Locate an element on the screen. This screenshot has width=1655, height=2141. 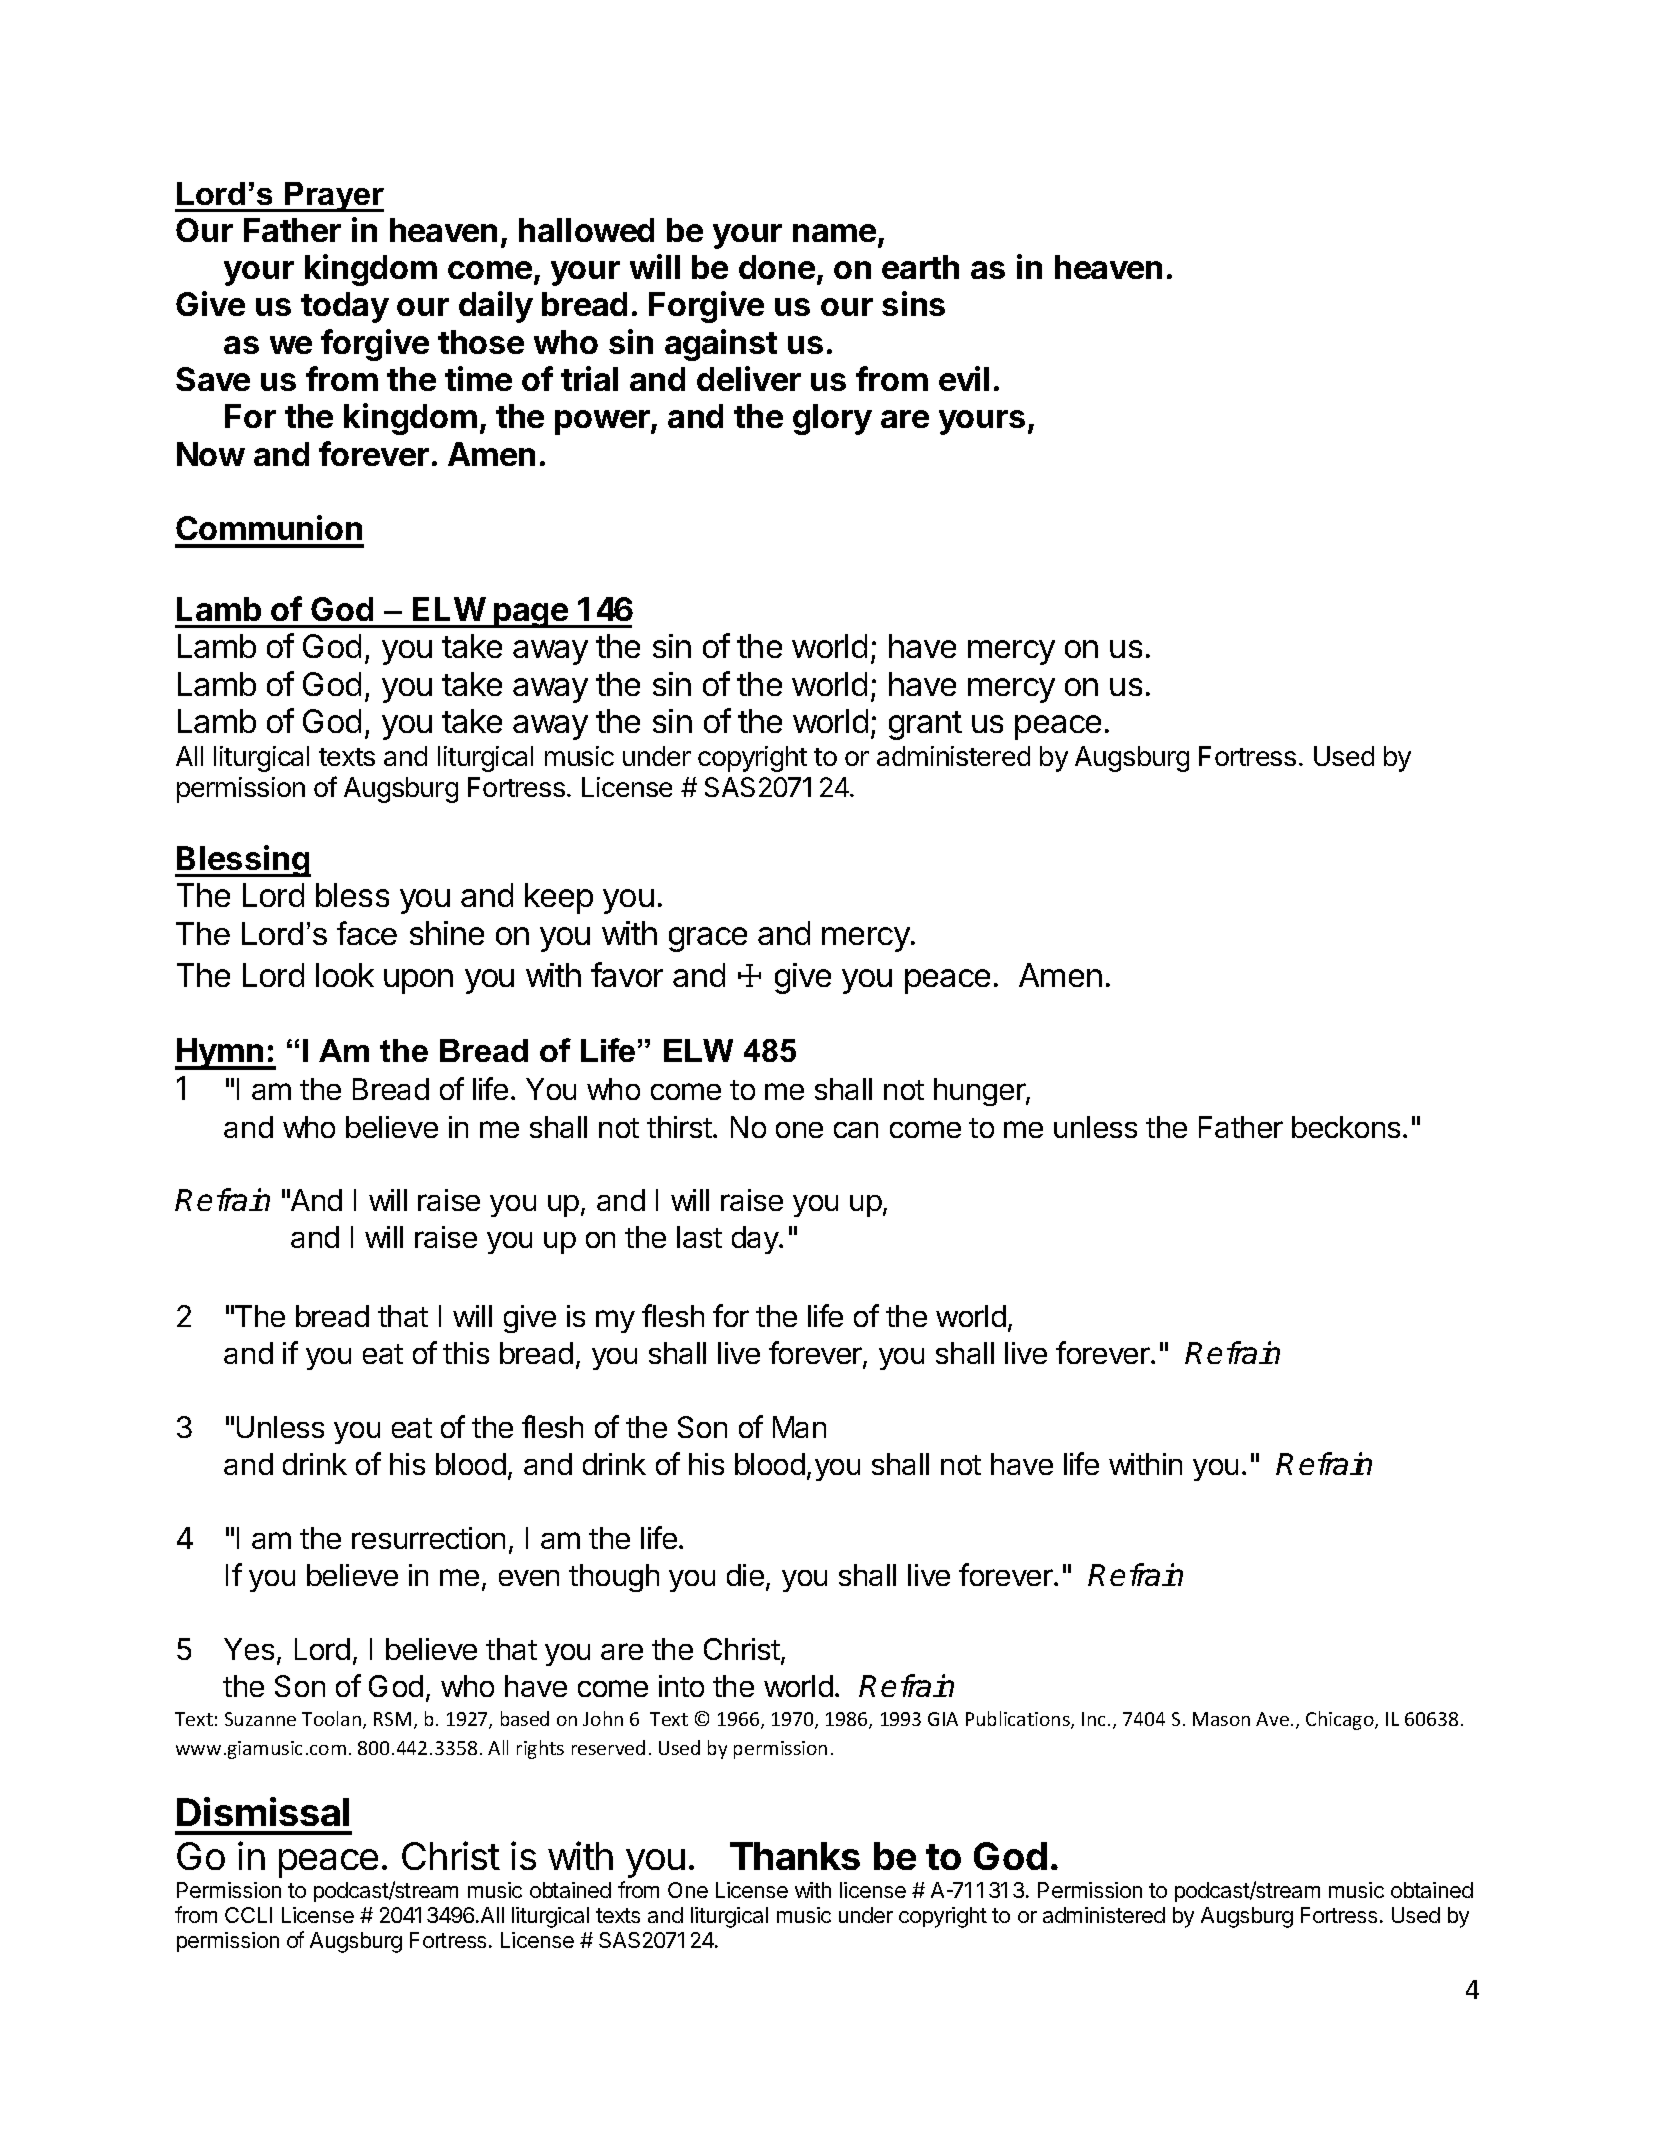
grant is located at coordinates (925, 725).
